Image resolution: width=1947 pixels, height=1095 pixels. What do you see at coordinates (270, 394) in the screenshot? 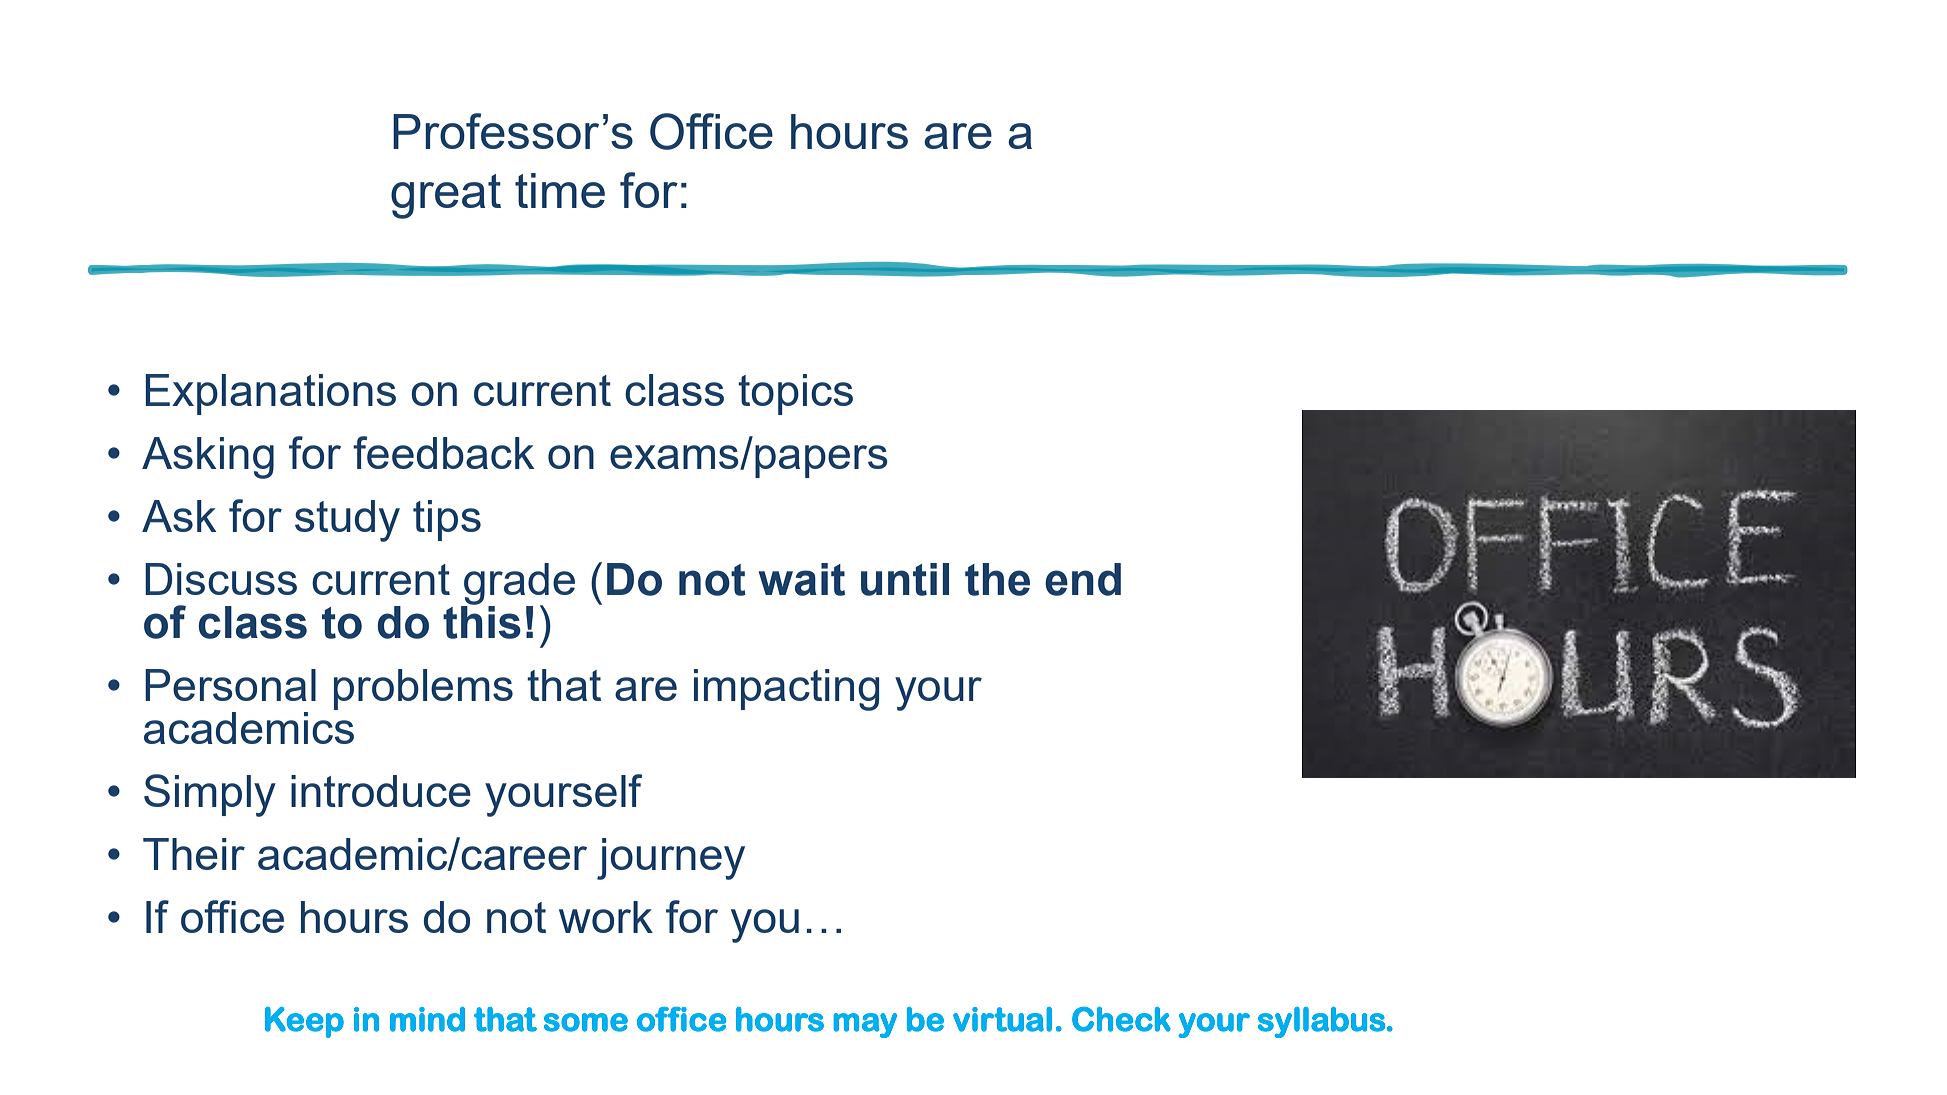
I see `Explanations` at bounding box center [270, 394].
